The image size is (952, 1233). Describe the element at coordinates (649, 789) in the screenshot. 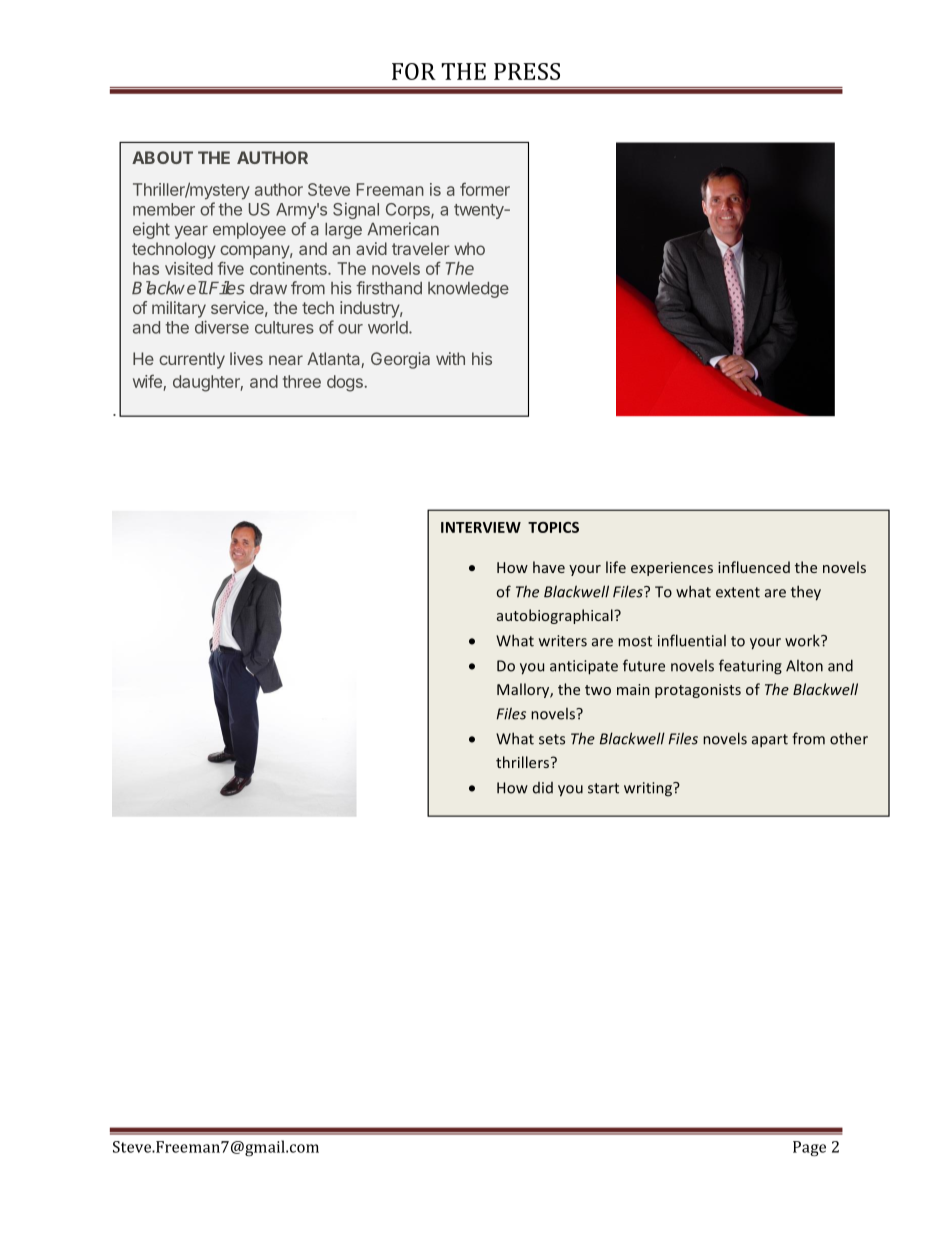

I see `writing` at that location.
